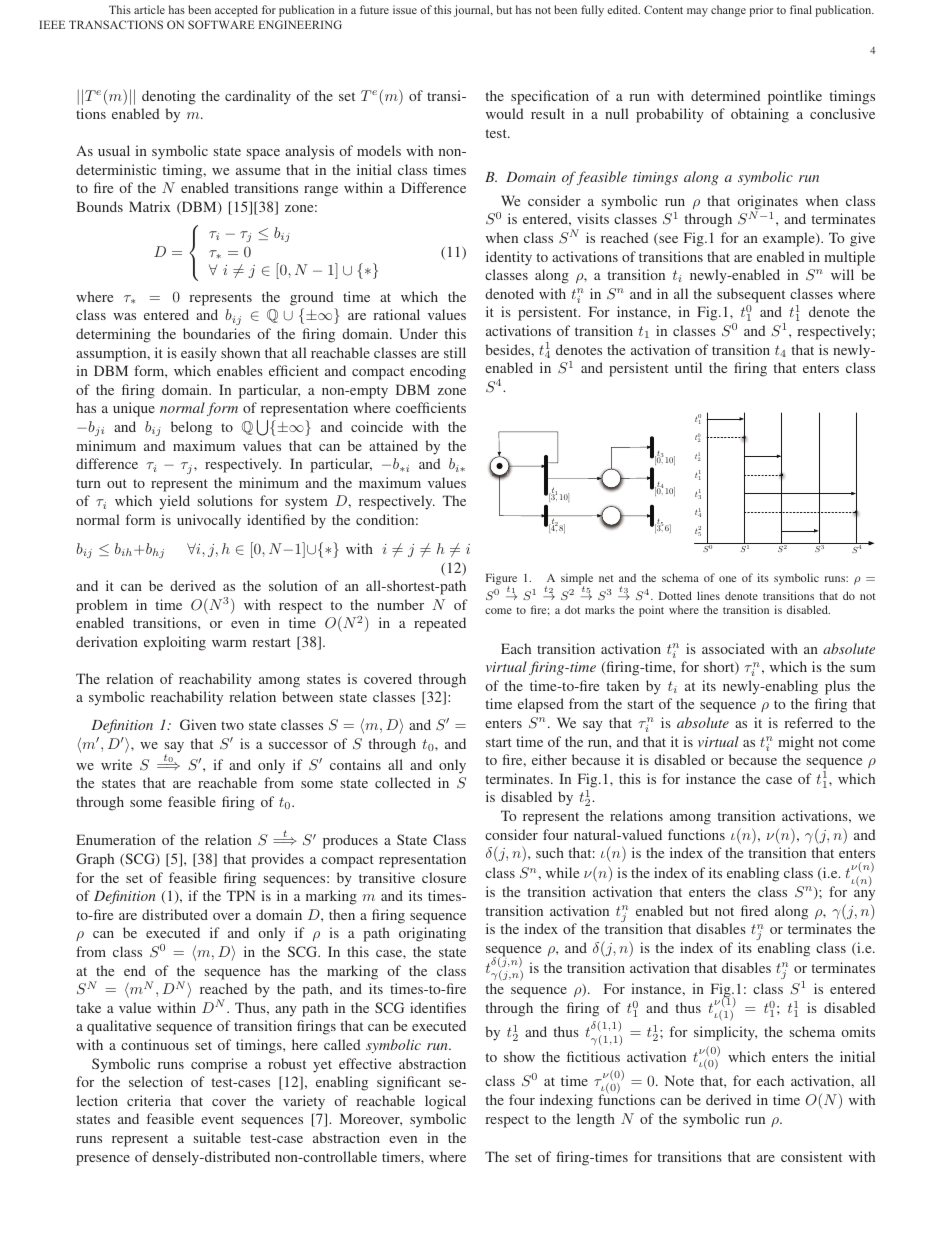 The height and width of the screenshot is (1233, 952). What do you see at coordinates (103, 1160) in the screenshot?
I see `presence` at bounding box center [103, 1160].
